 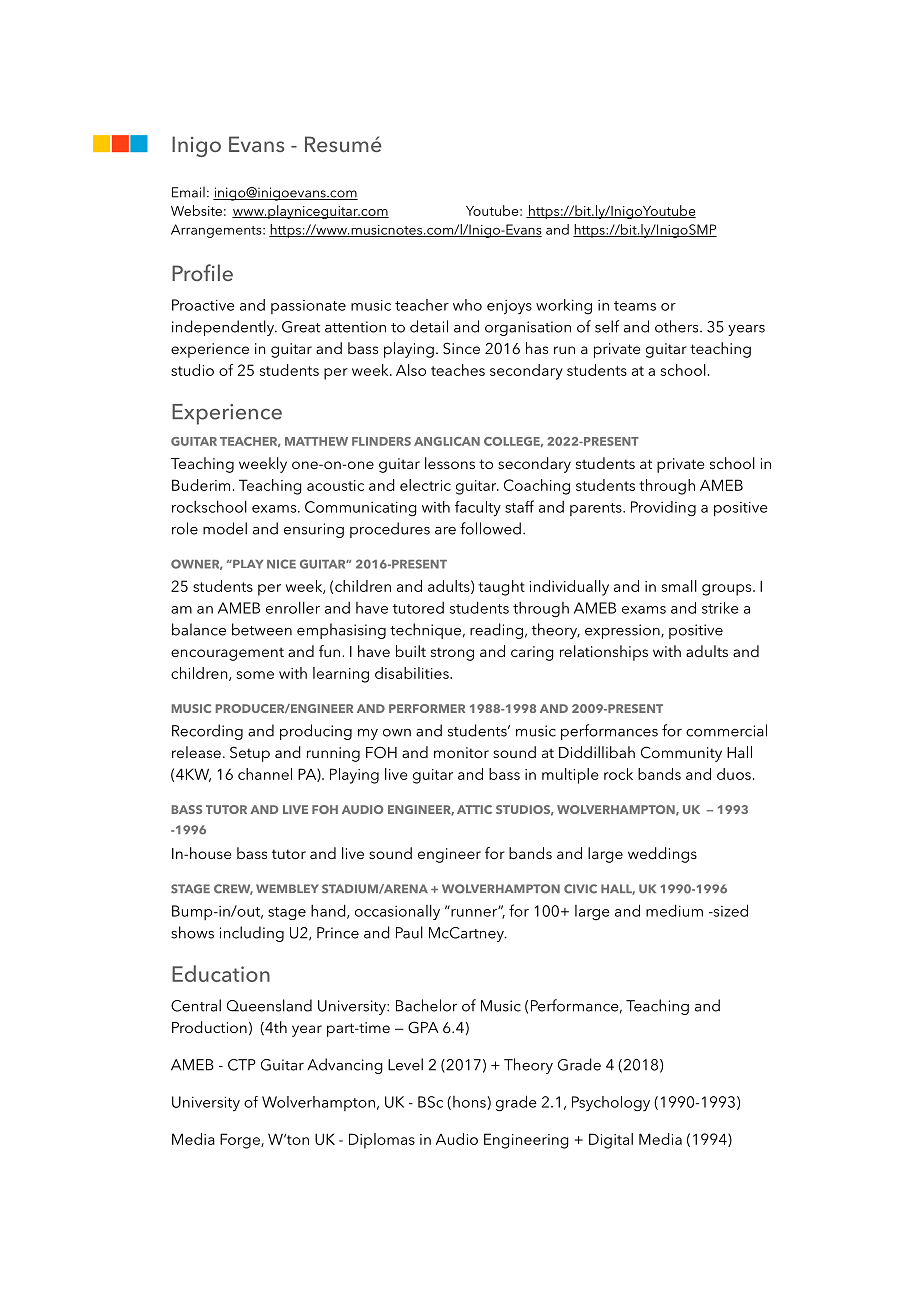 What do you see at coordinates (188, 192) in the page?
I see `Email` at bounding box center [188, 192].
